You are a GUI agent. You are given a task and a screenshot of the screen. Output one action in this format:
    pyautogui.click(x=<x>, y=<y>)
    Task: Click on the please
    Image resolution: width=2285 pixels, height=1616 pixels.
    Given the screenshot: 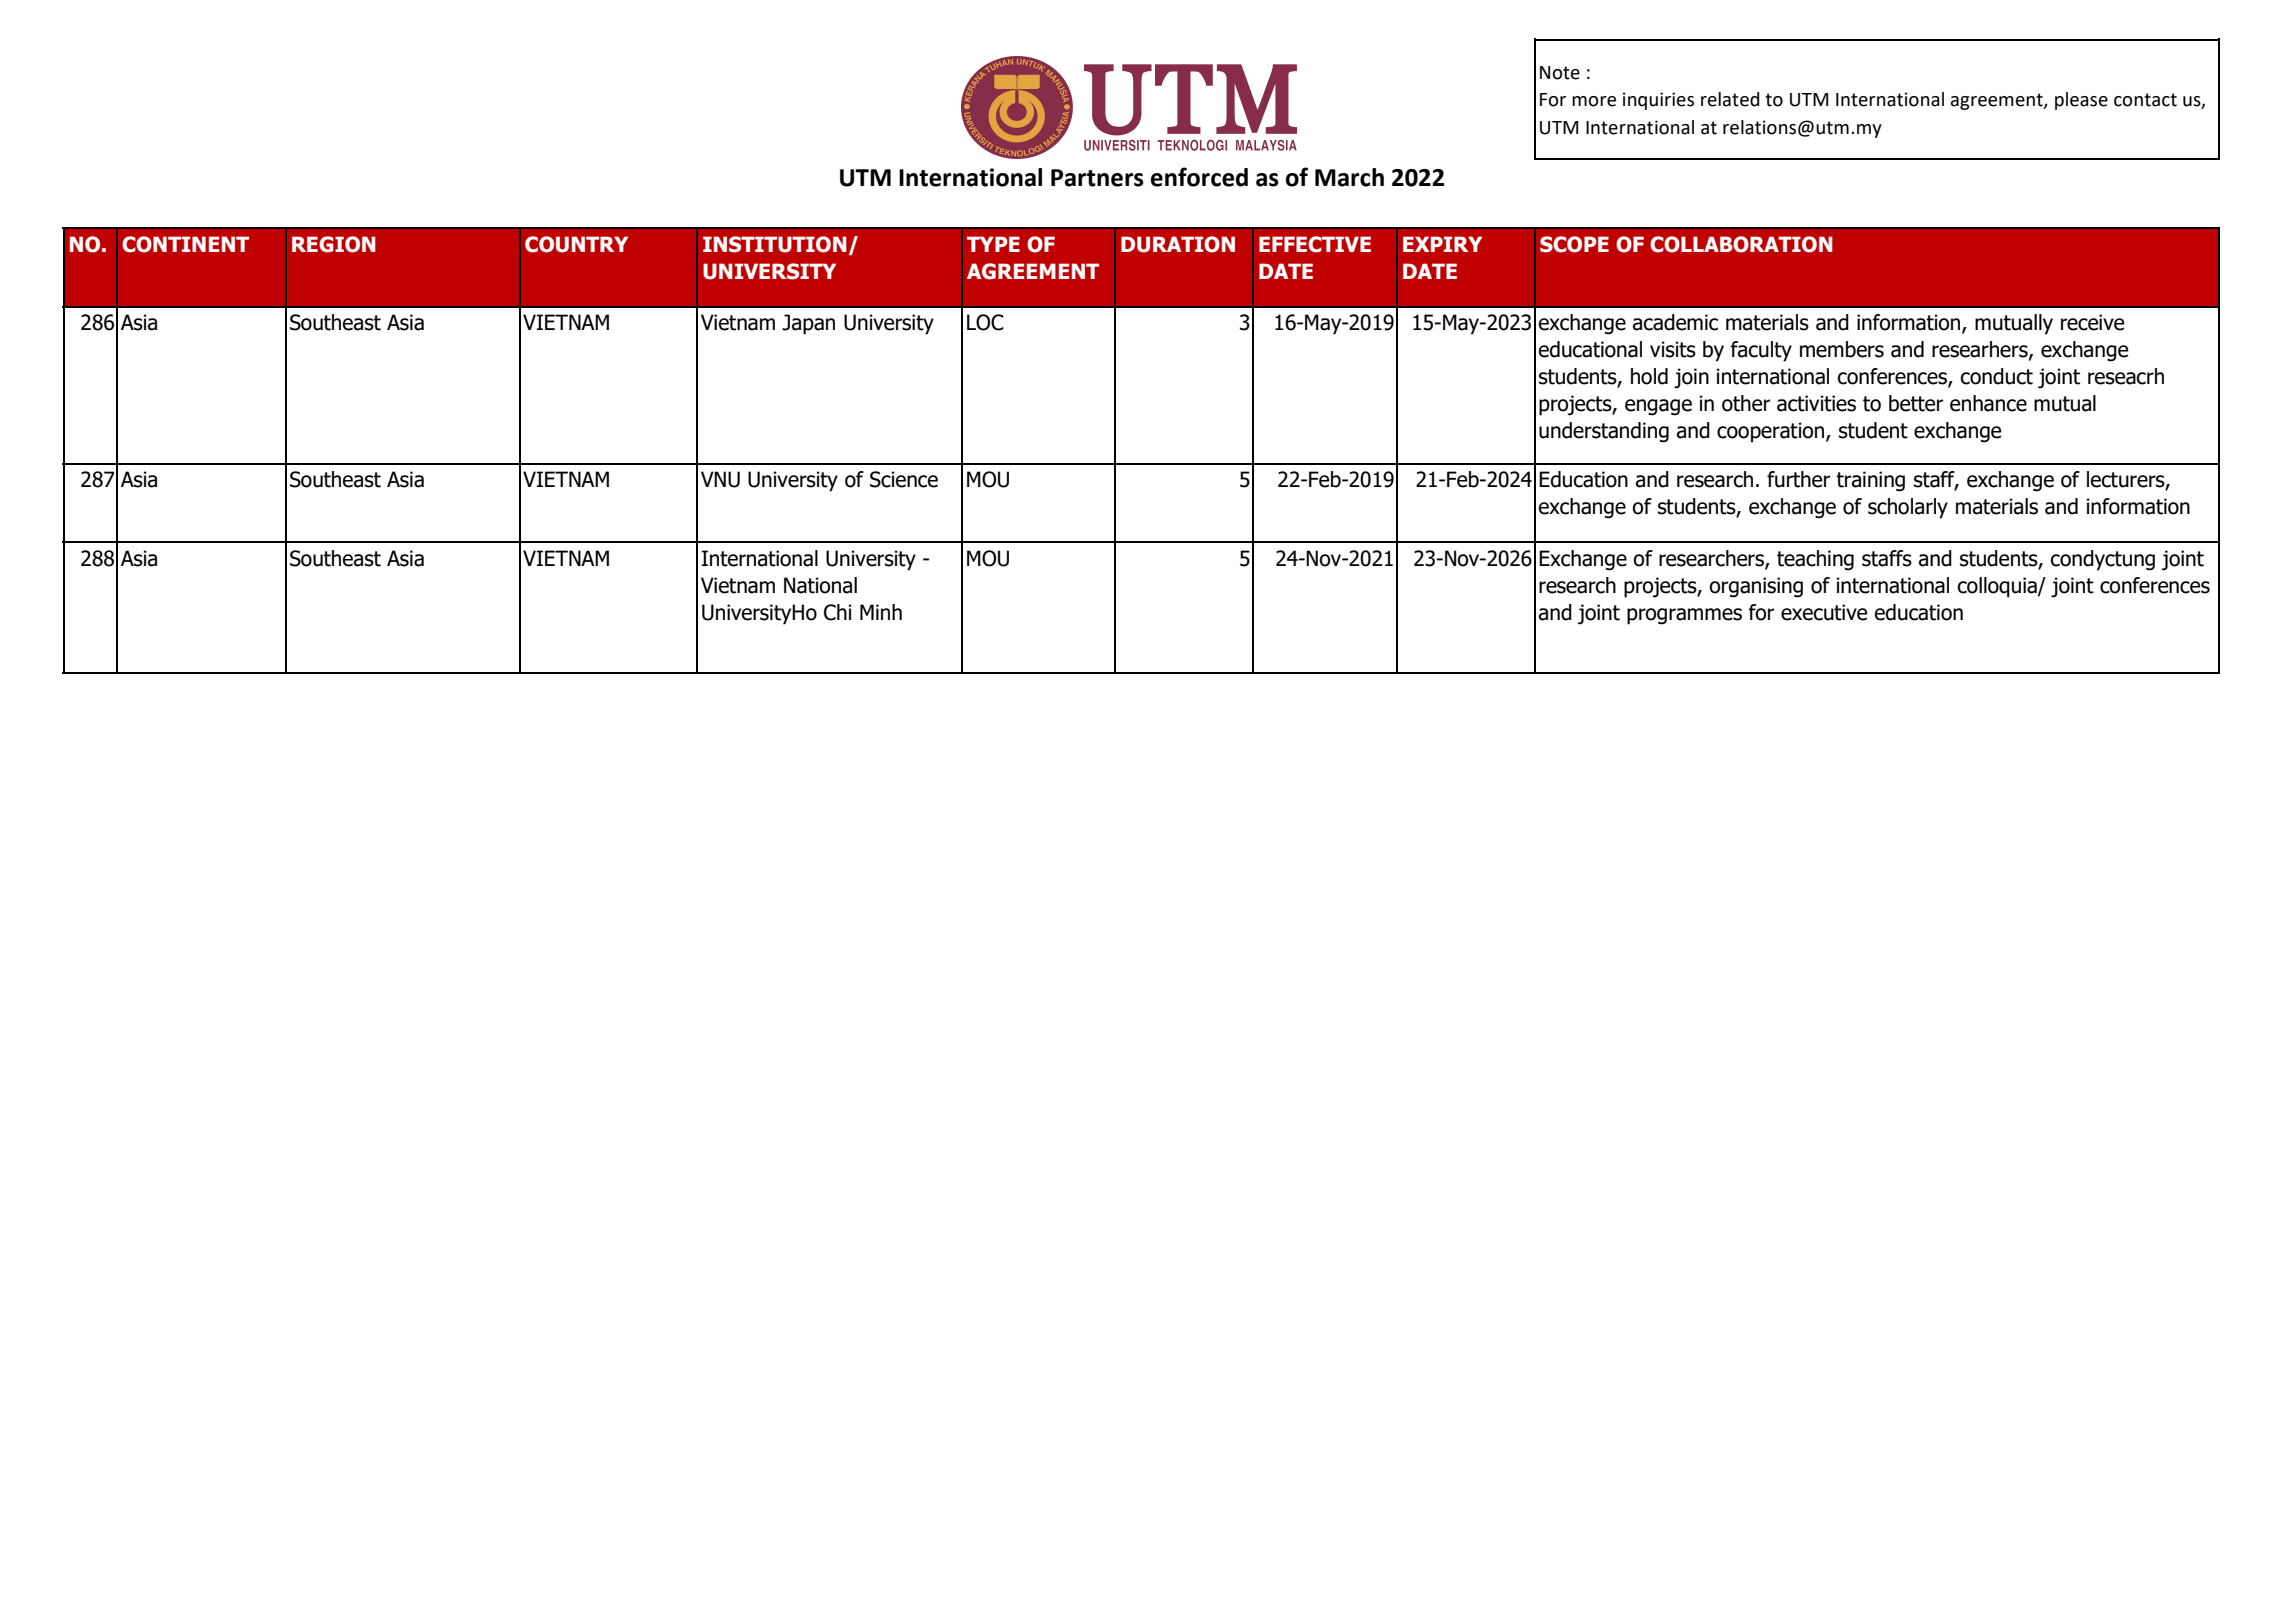 What is the action you would take?
    pyautogui.click(x=2081, y=101)
